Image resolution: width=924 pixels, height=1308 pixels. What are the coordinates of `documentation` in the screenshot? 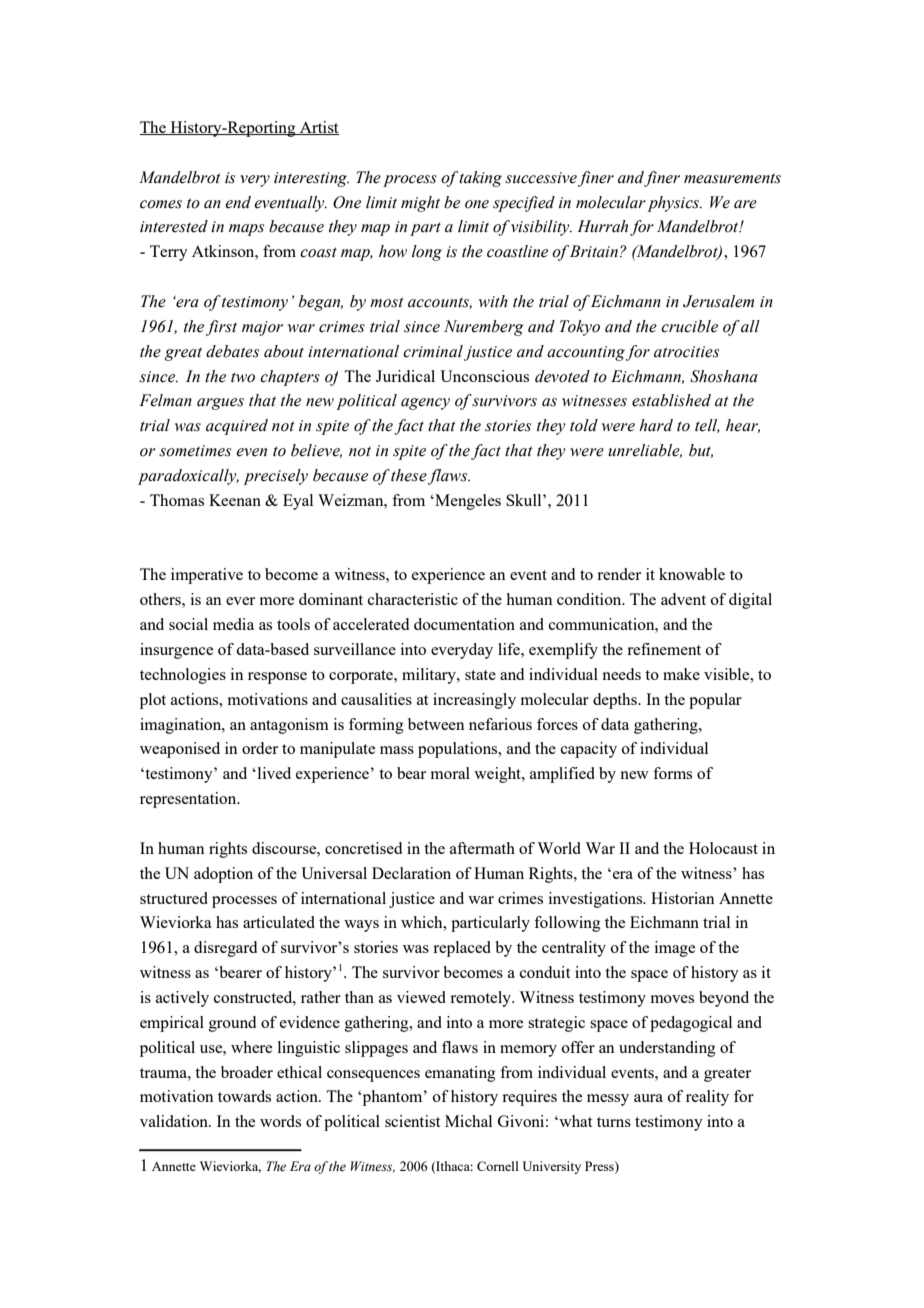 It's located at (464, 624).
